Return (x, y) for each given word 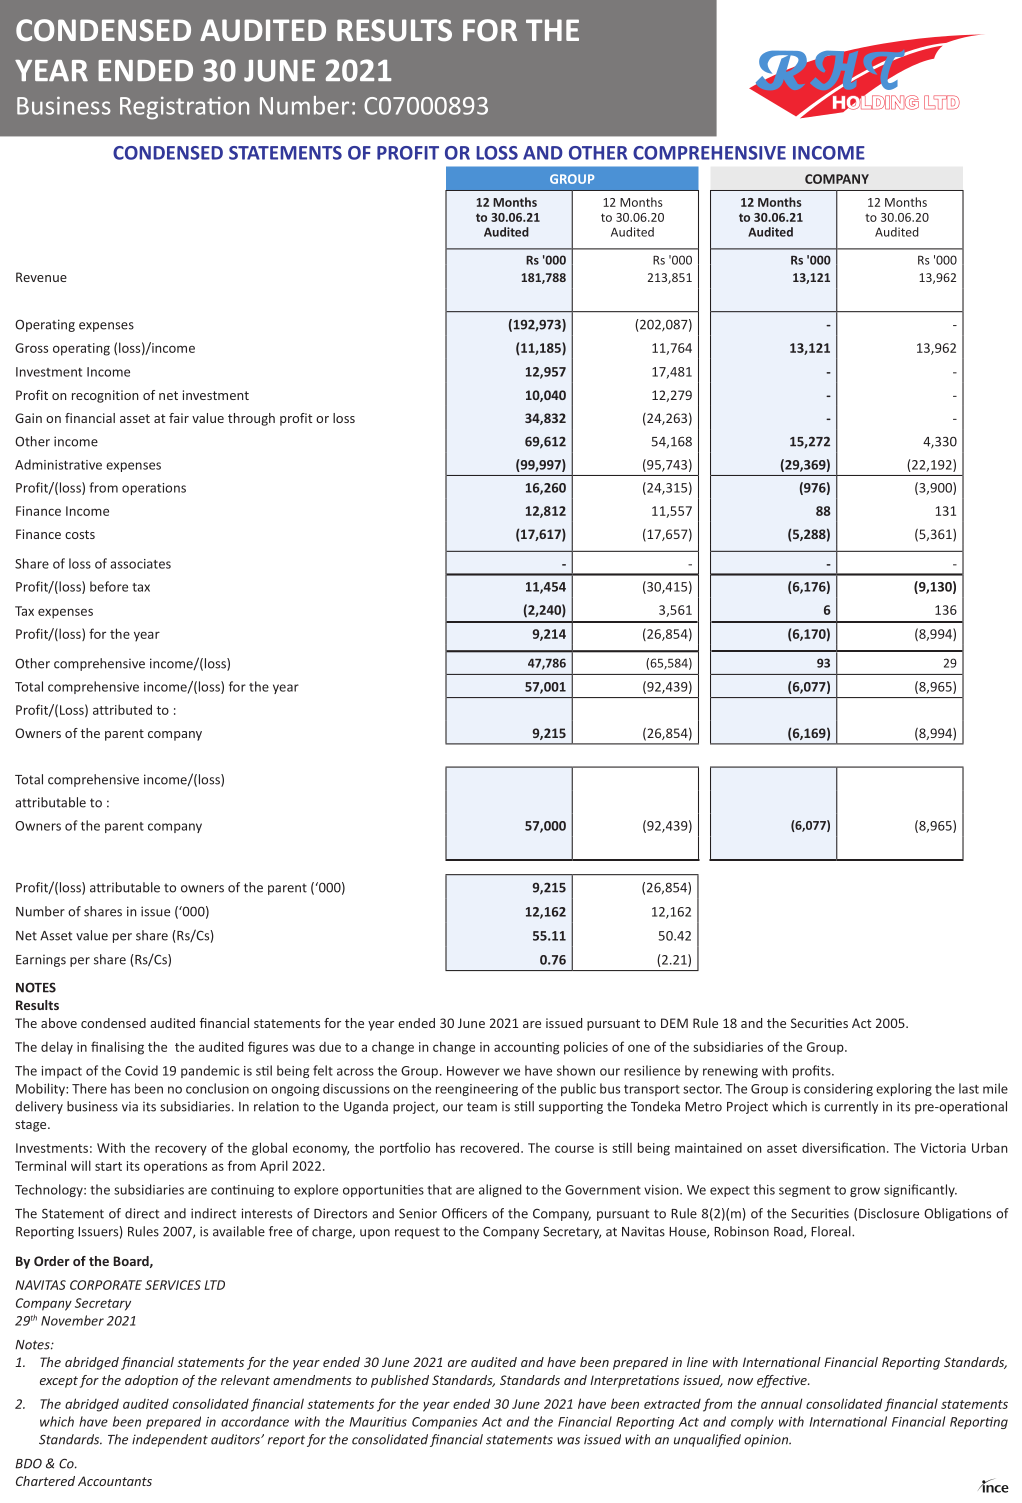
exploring (904, 1089)
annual (782, 1403)
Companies (445, 1423)
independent (170, 1440)
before (109, 586)
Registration (184, 108)
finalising (117, 1048)
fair (179, 418)
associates (140, 564)
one (639, 1048)
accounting (526, 1048)
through (251, 419)
